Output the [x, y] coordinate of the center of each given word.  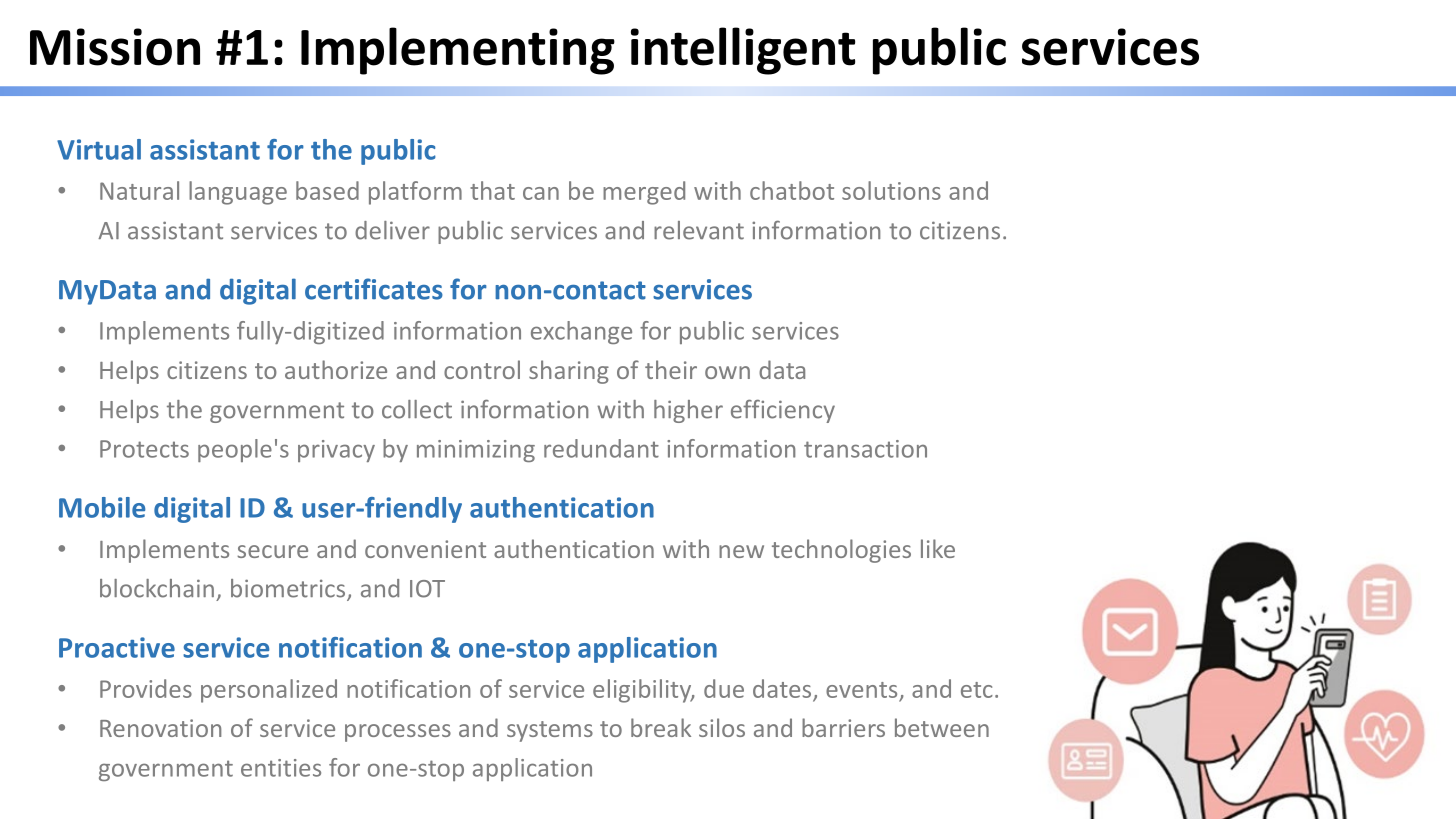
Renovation [160, 728]
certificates [374, 289]
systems [550, 731]
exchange [581, 332]
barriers [843, 727]
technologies [841, 551]
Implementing [458, 51]
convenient [425, 549]
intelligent [743, 51]
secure [272, 551]
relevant [699, 230]
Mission [115, 47]
